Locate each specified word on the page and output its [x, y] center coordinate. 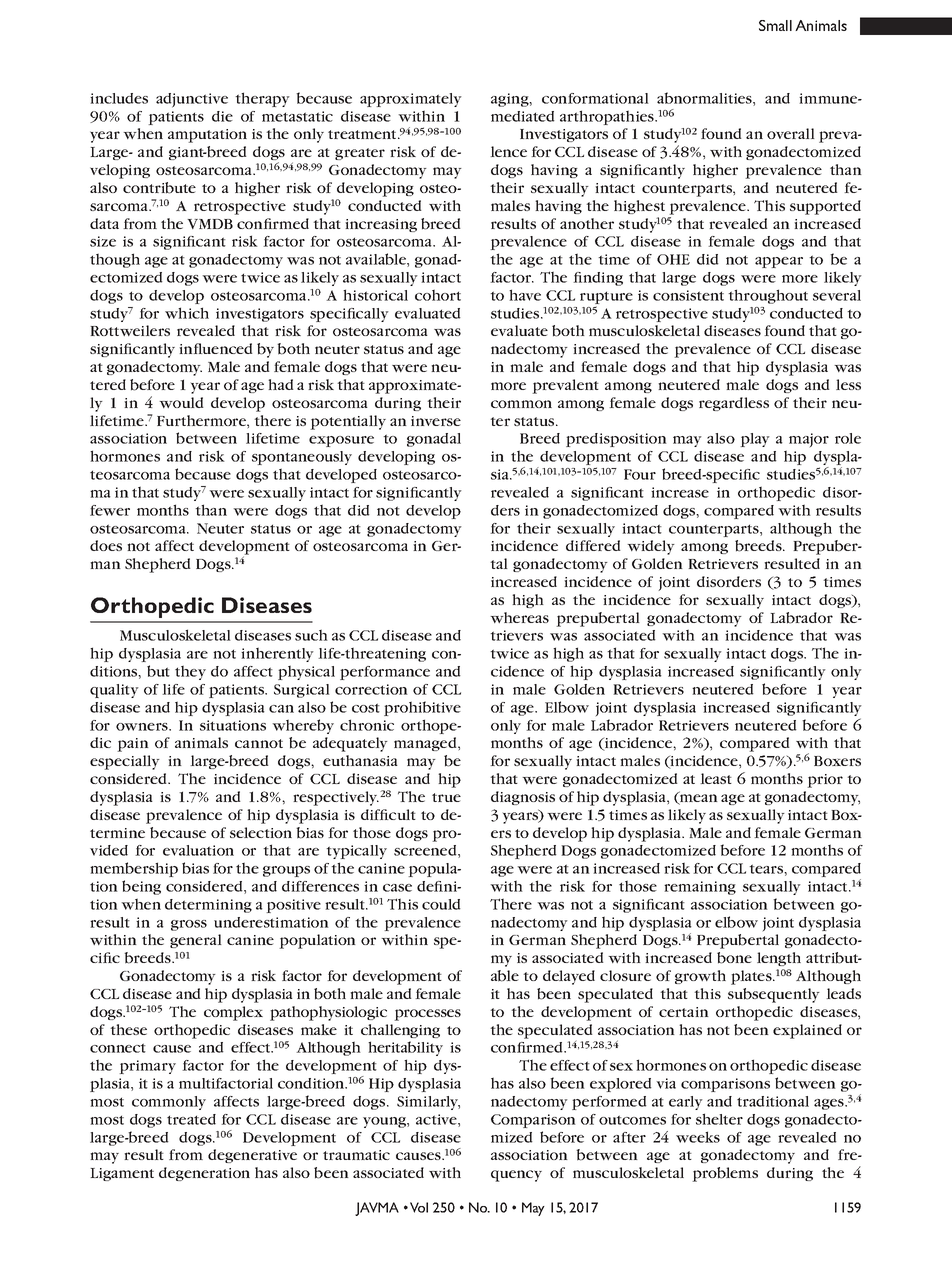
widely [651, 547]
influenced [216, 348]
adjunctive [192, 100]
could [441, 904]
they [190, 672]
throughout [768, 296]
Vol [419, 1207]
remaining [700, 888]
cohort [438, 295]
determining [208, 906]
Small [775, 25]
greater [360, 154]
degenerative [252, 1156]
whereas [519, 617]
